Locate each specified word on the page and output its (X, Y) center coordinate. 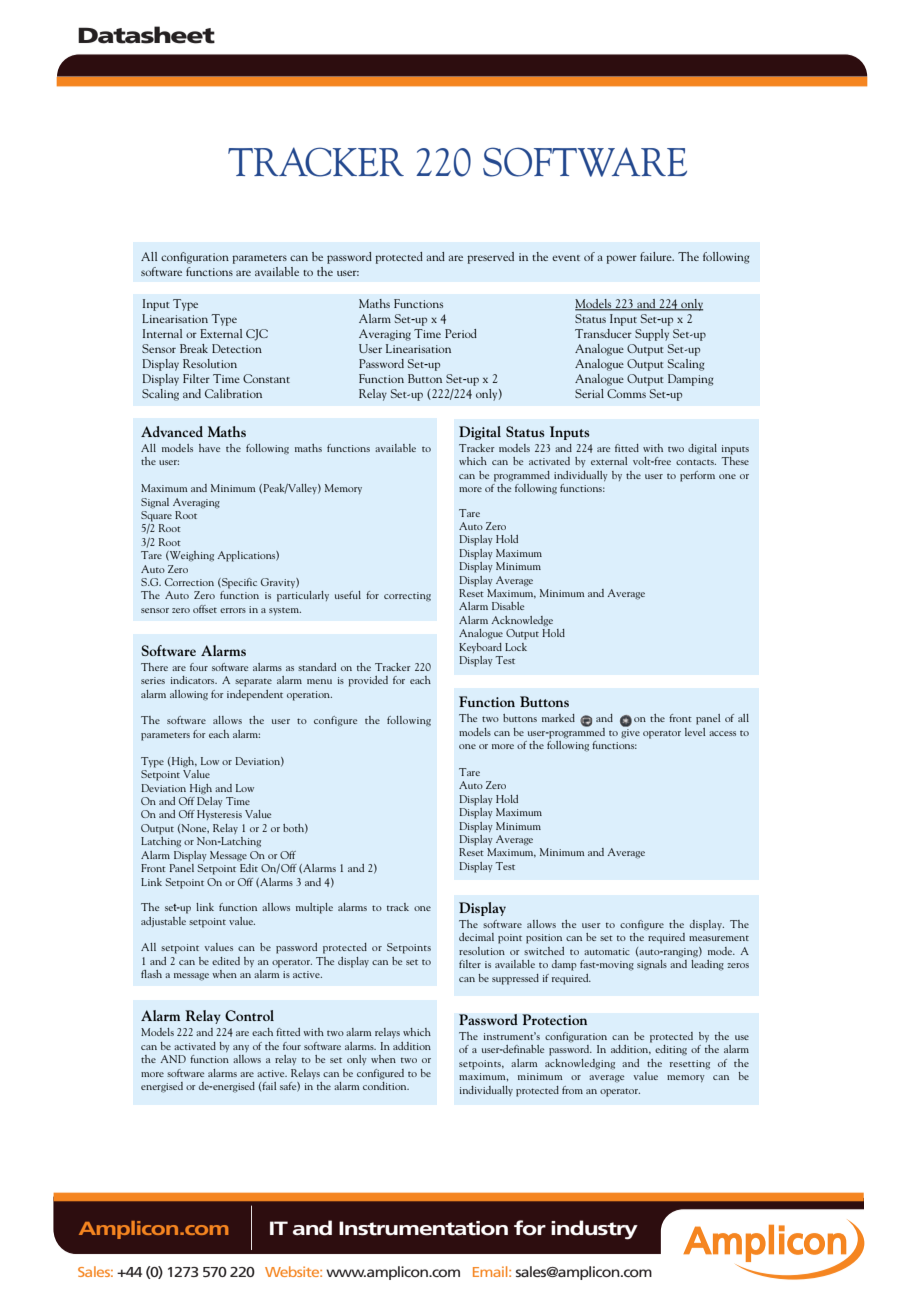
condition (386, 1084)
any (241, 1048)
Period (461, 333)
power (621, 259)
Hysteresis (219, 815)
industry (594, 1230)
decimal (476, 937)
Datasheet (146, 35)
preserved (490, 258)
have (209, 448)
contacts (696, 462)
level (695, 732)
